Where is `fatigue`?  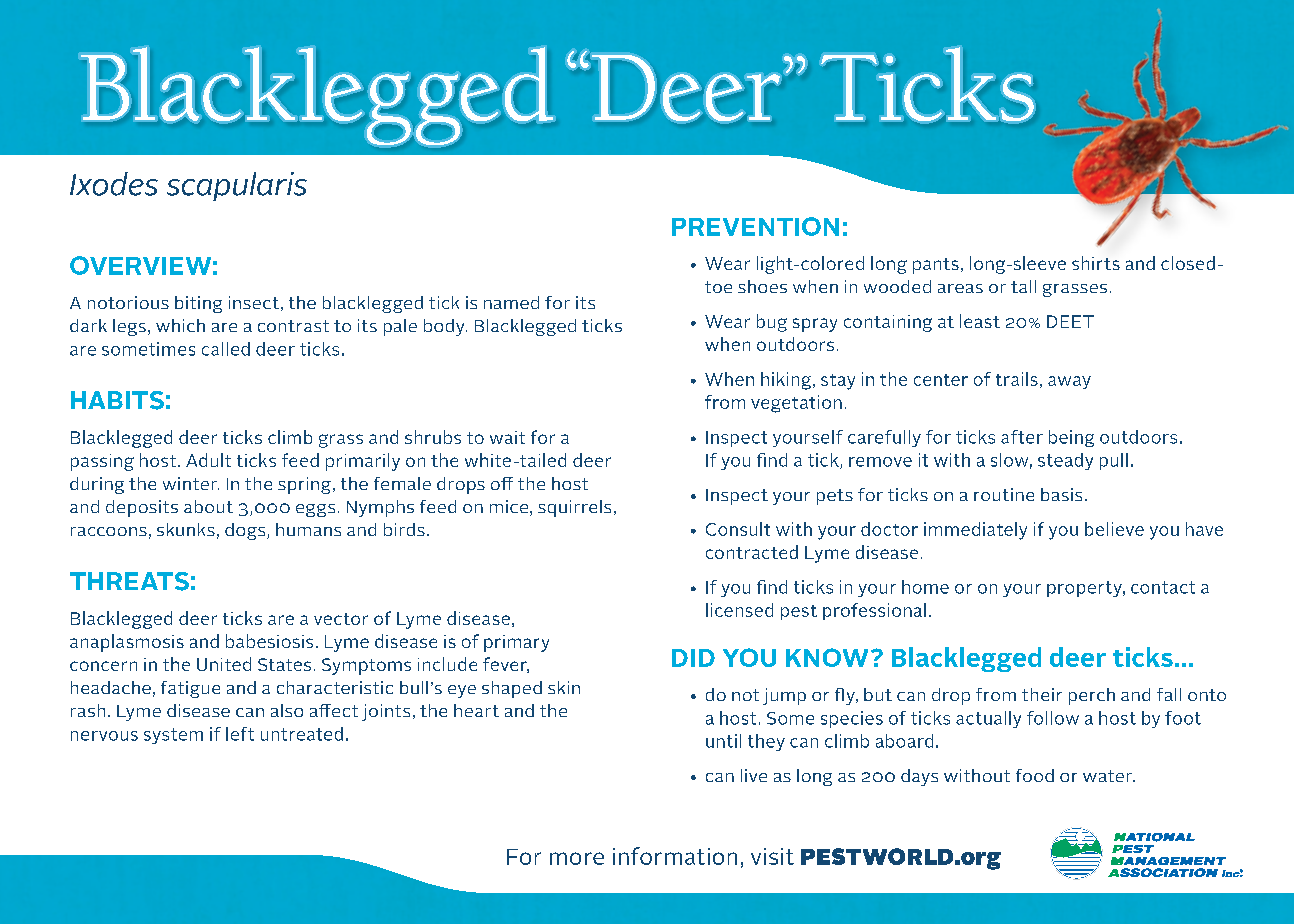 fatigue is located at coordinates (190, 689).
